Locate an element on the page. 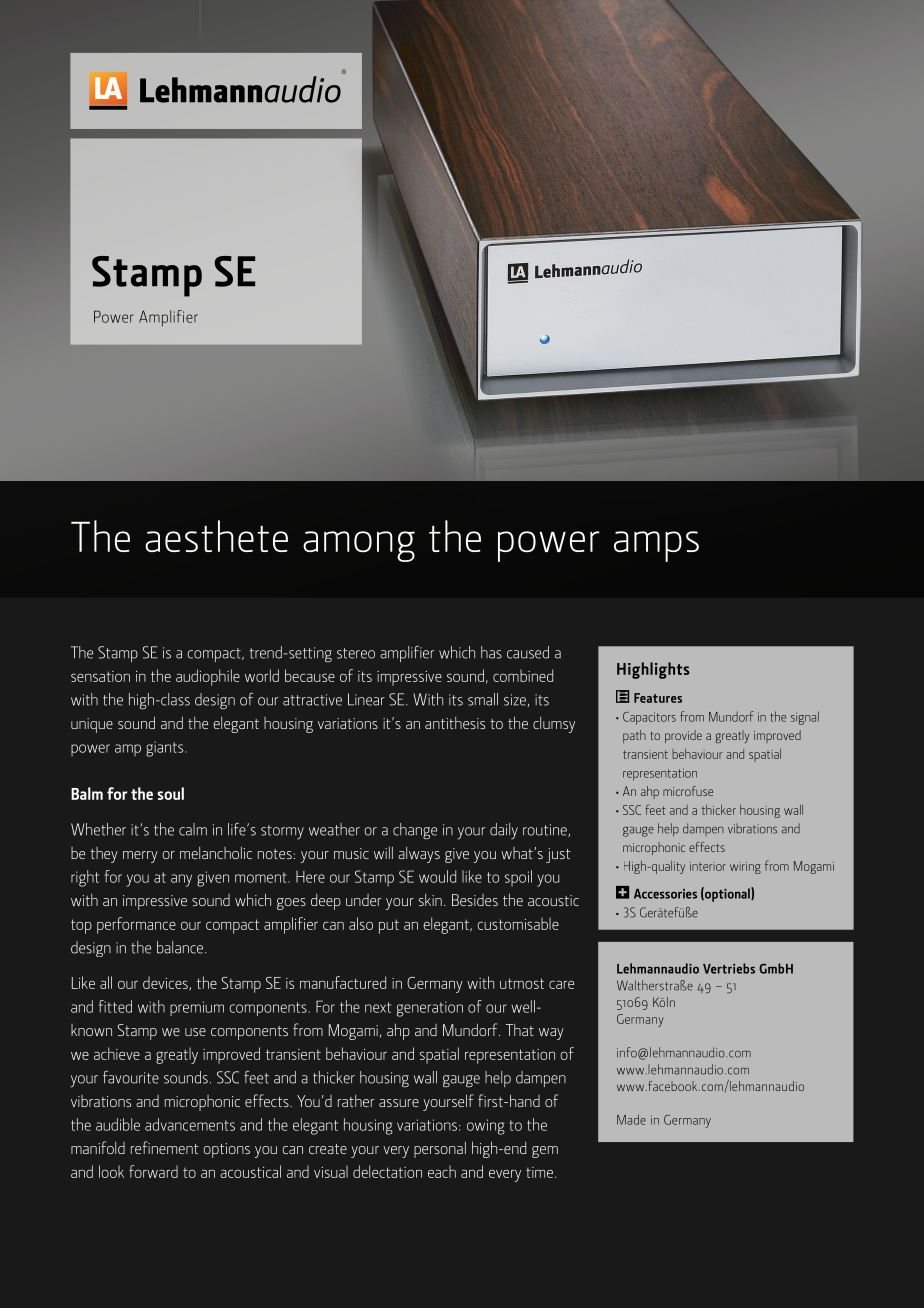  amps is located at coordinates (656, 546).
